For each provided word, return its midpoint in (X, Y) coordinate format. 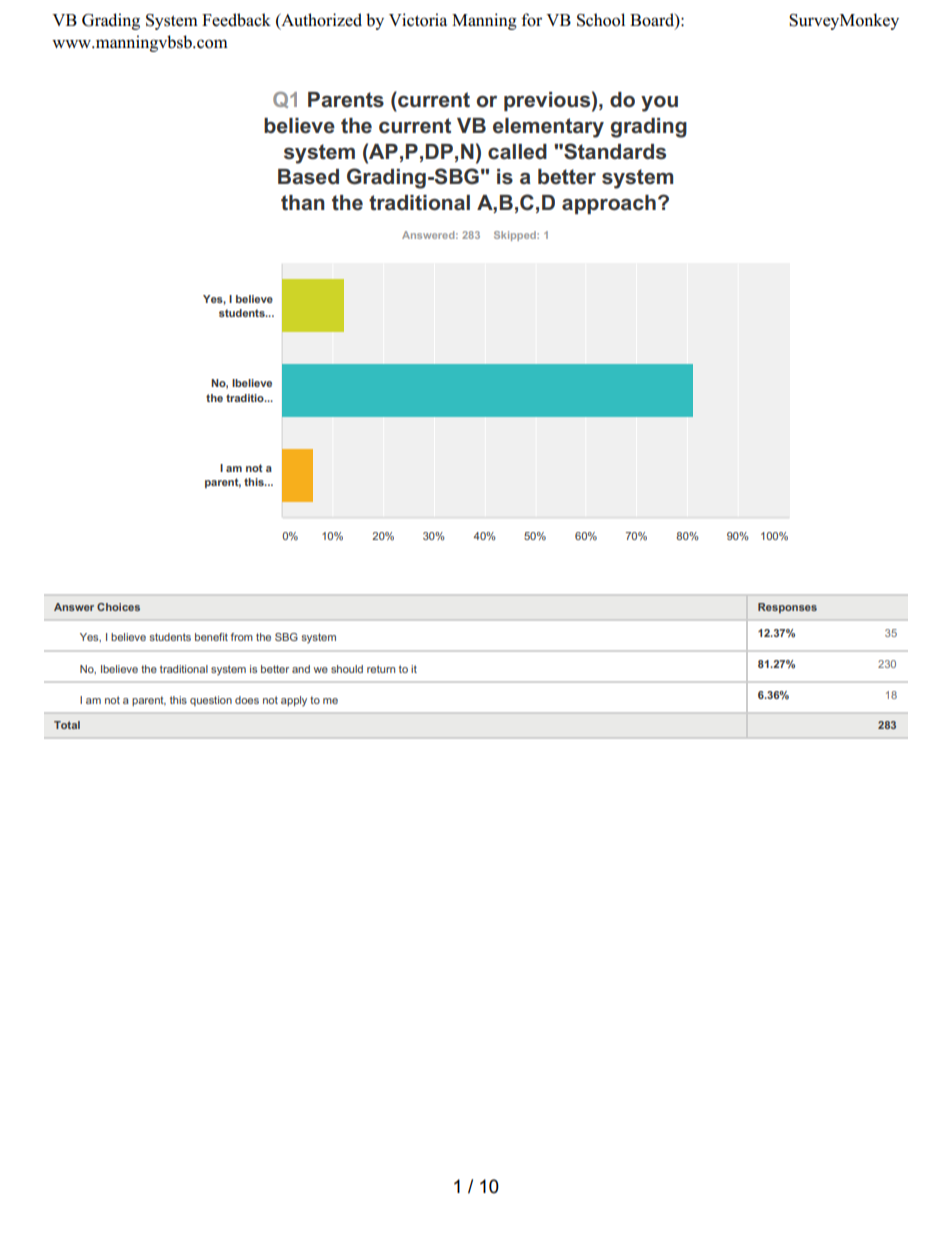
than (303, 203)
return (381, 669)
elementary (548, 128)
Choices (118, 607)
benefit (211, 637)
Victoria (418, 20)
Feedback (236, 20)
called (517, 152)
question (211, 701)
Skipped (516, 236)
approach (609, 204)
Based (308, 177)
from (242, 637)
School (601, 20)
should (347, 669)
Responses (787, 608)
